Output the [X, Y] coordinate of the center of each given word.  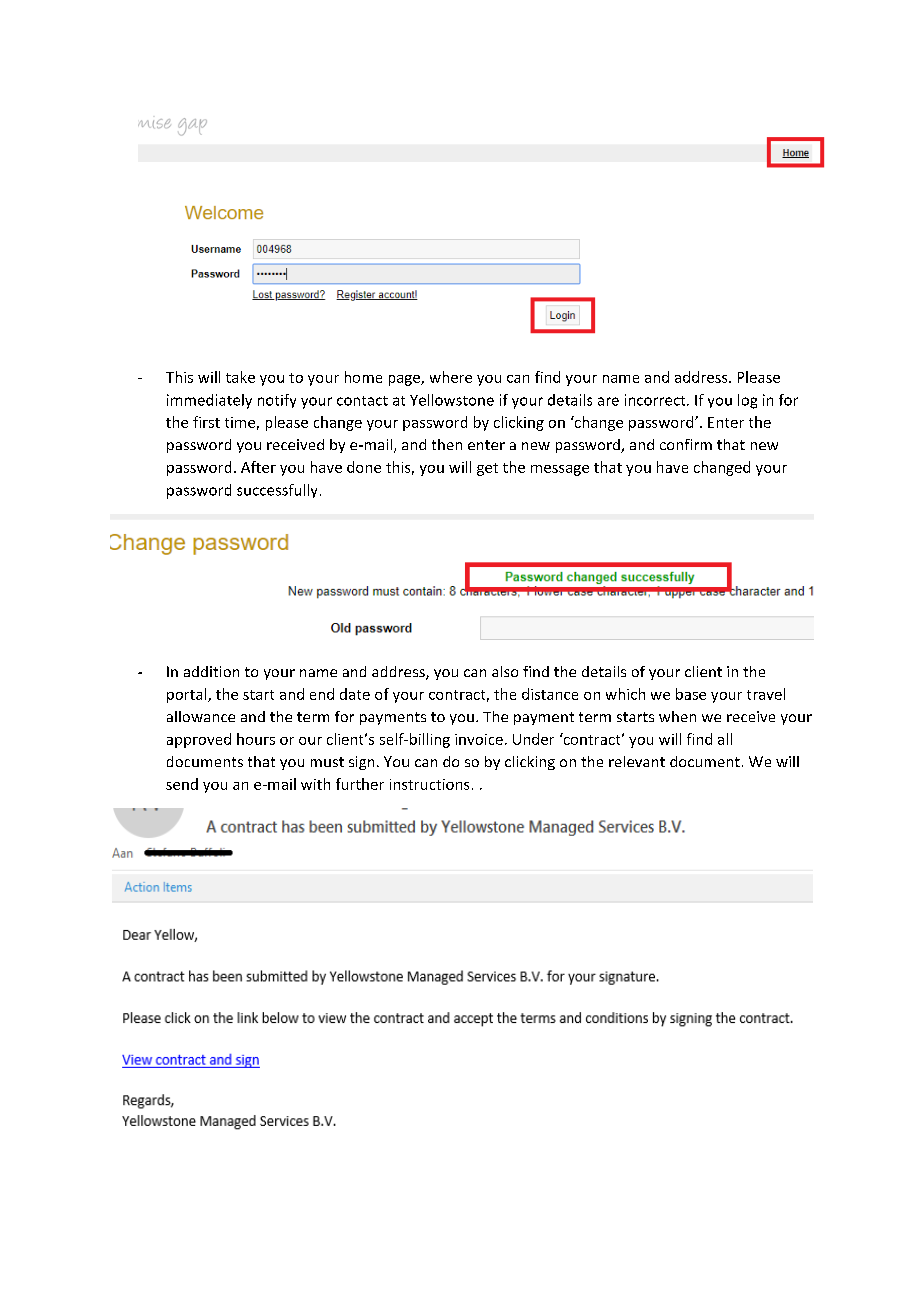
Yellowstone [452, 400]
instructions [429, 784]
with [315, 784]
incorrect [656, 400]
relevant [637, 761]
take [240, 377]
